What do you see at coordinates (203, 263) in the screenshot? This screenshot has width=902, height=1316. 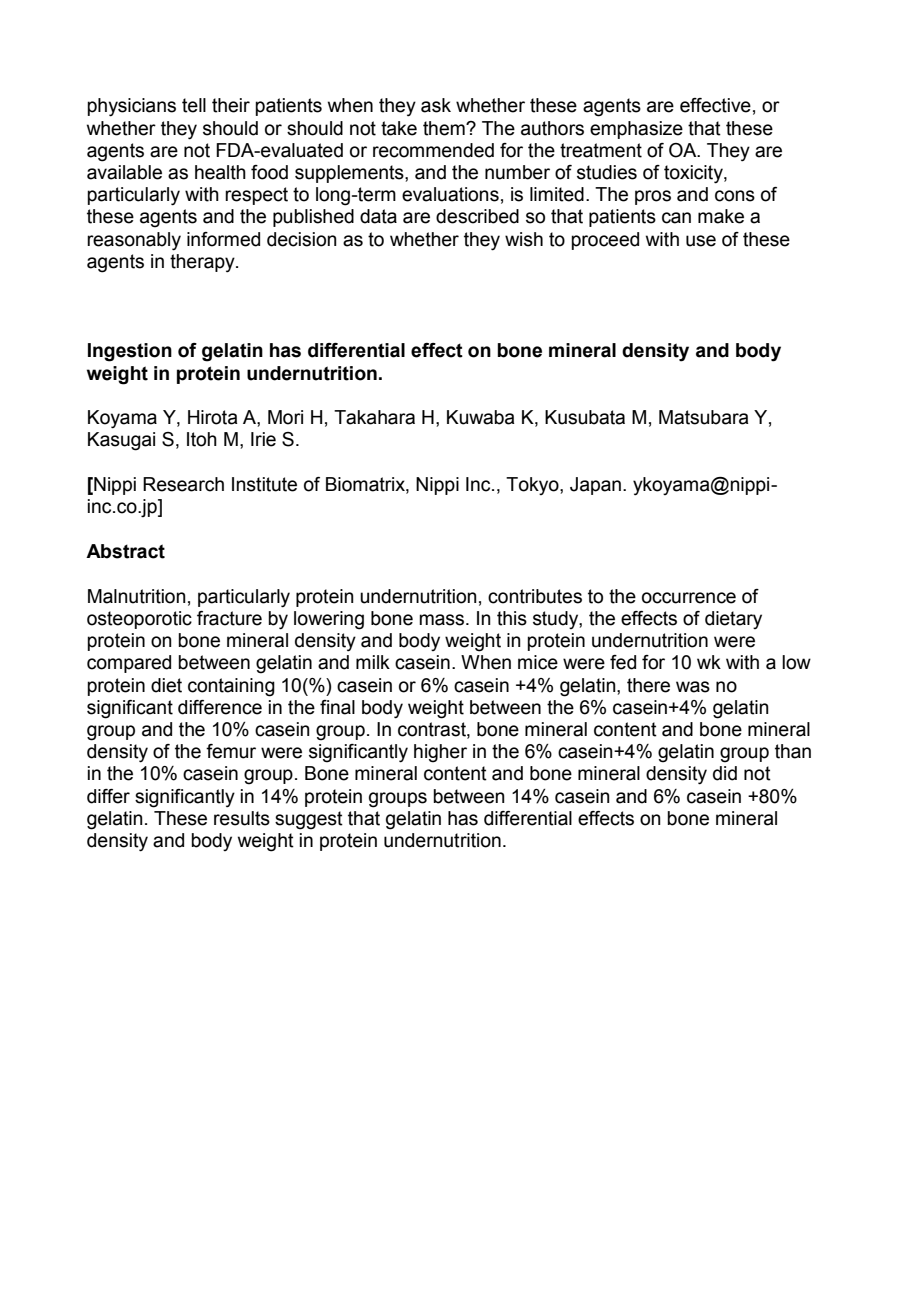 I see `therapy` at bounding box center [203, 263].
